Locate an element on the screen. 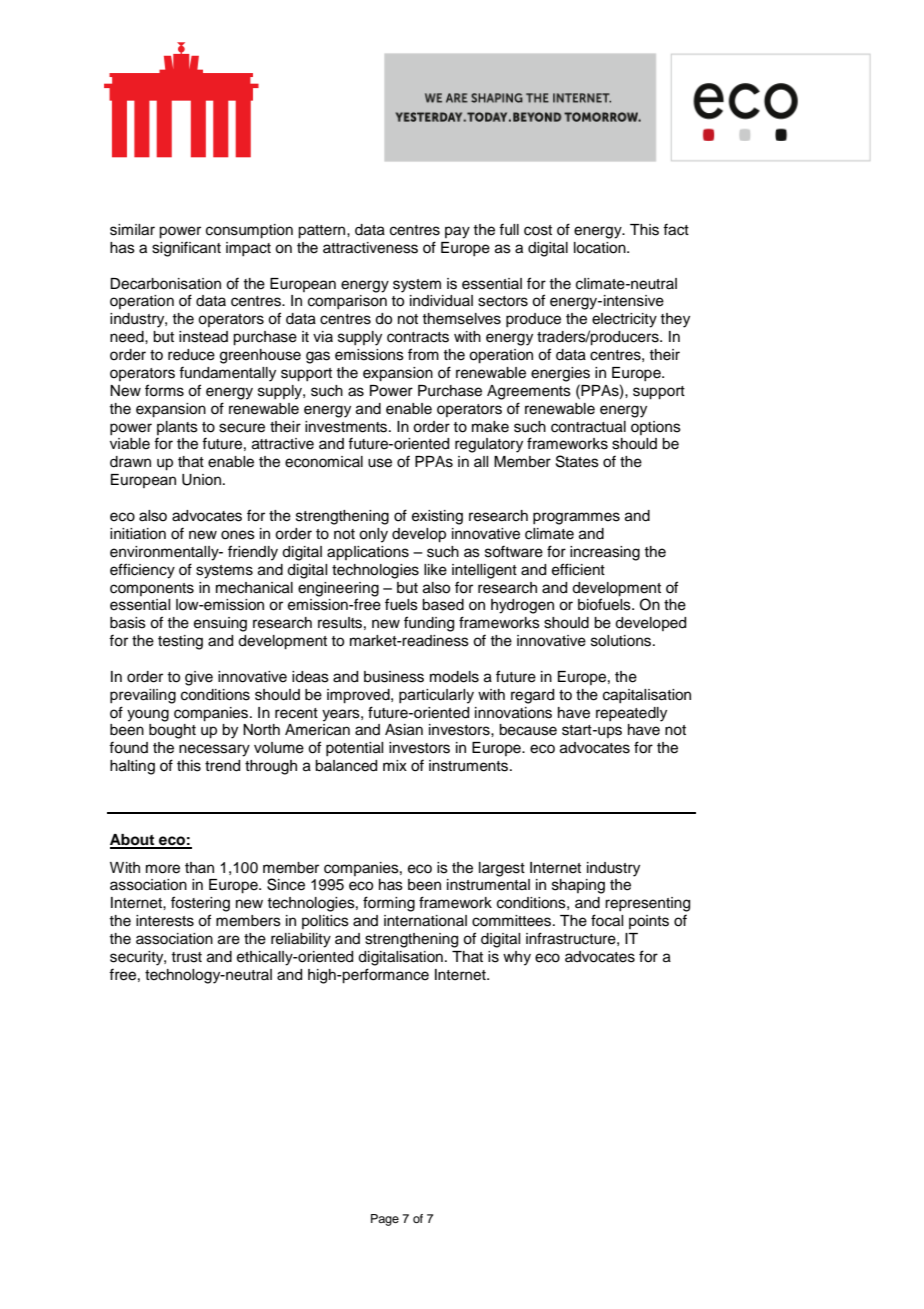 The width and height of the screenshot is (924, 1309). individual is located at coordinates (441, 301).
